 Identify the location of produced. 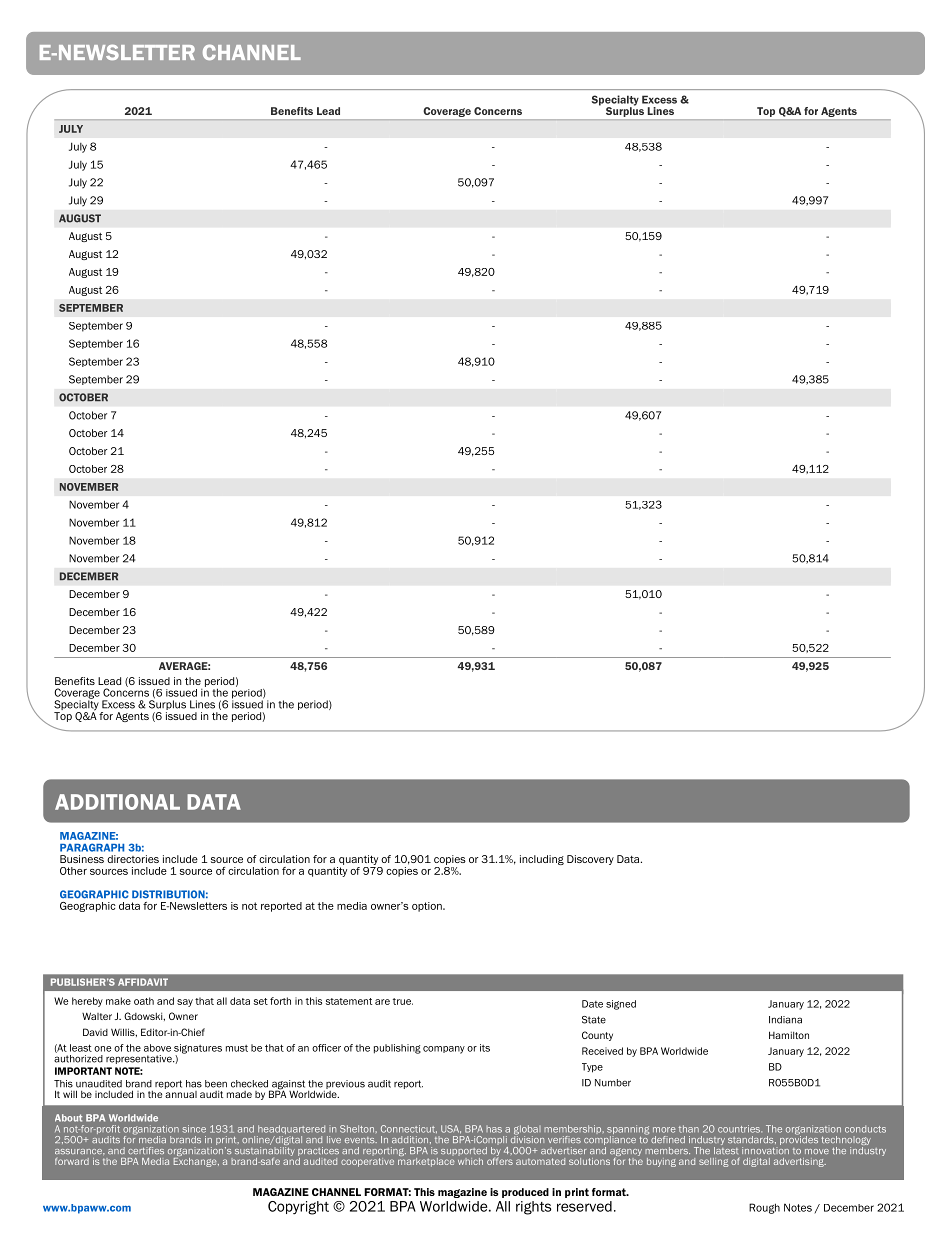
(525, 1193).
